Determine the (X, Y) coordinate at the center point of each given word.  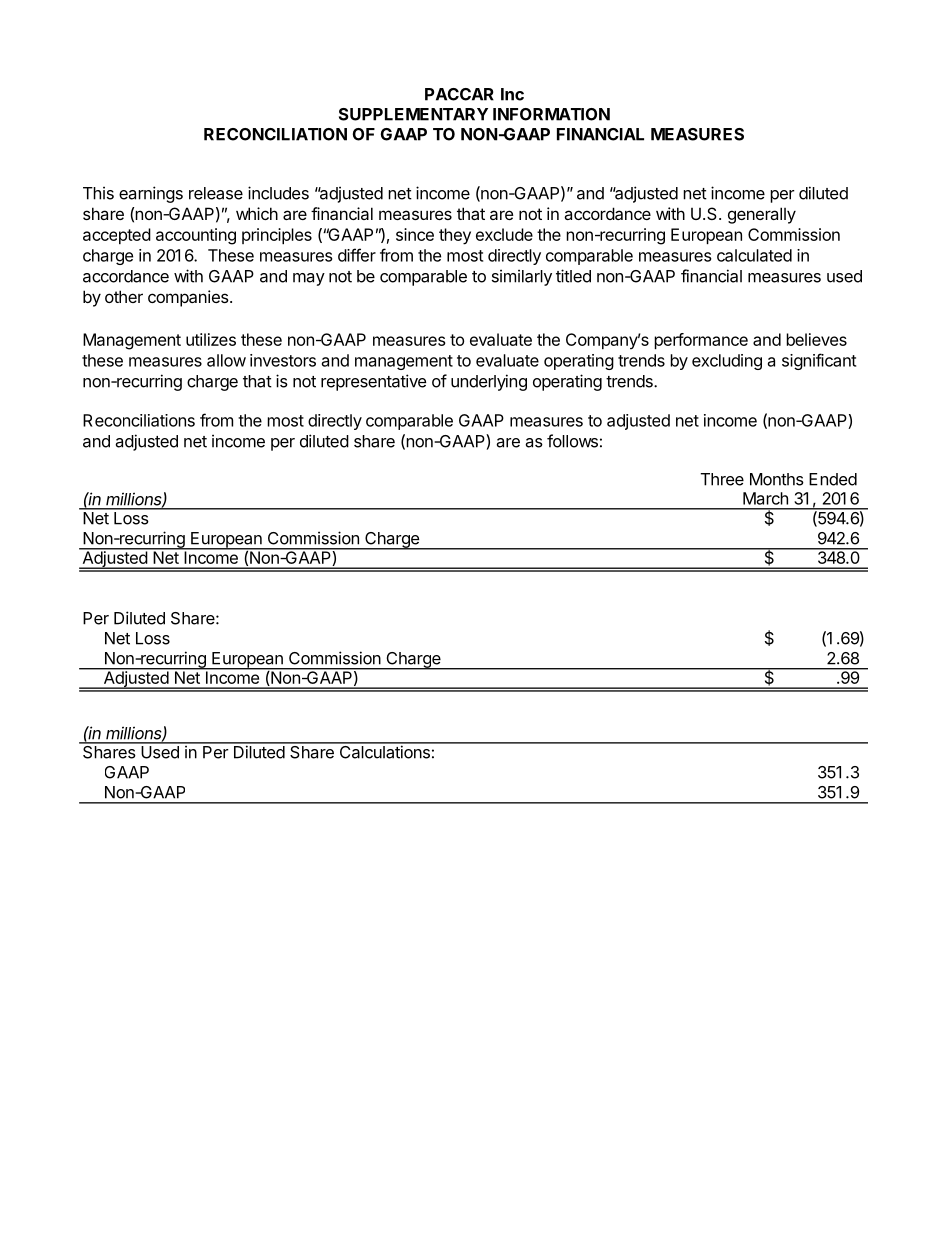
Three (722, 479)
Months (777, 479)
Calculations (384, 751)
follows (572, 441)
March (765, 498)
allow (226, 360)
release (216, 193)
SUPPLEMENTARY (413, 114)
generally (762, 215)
